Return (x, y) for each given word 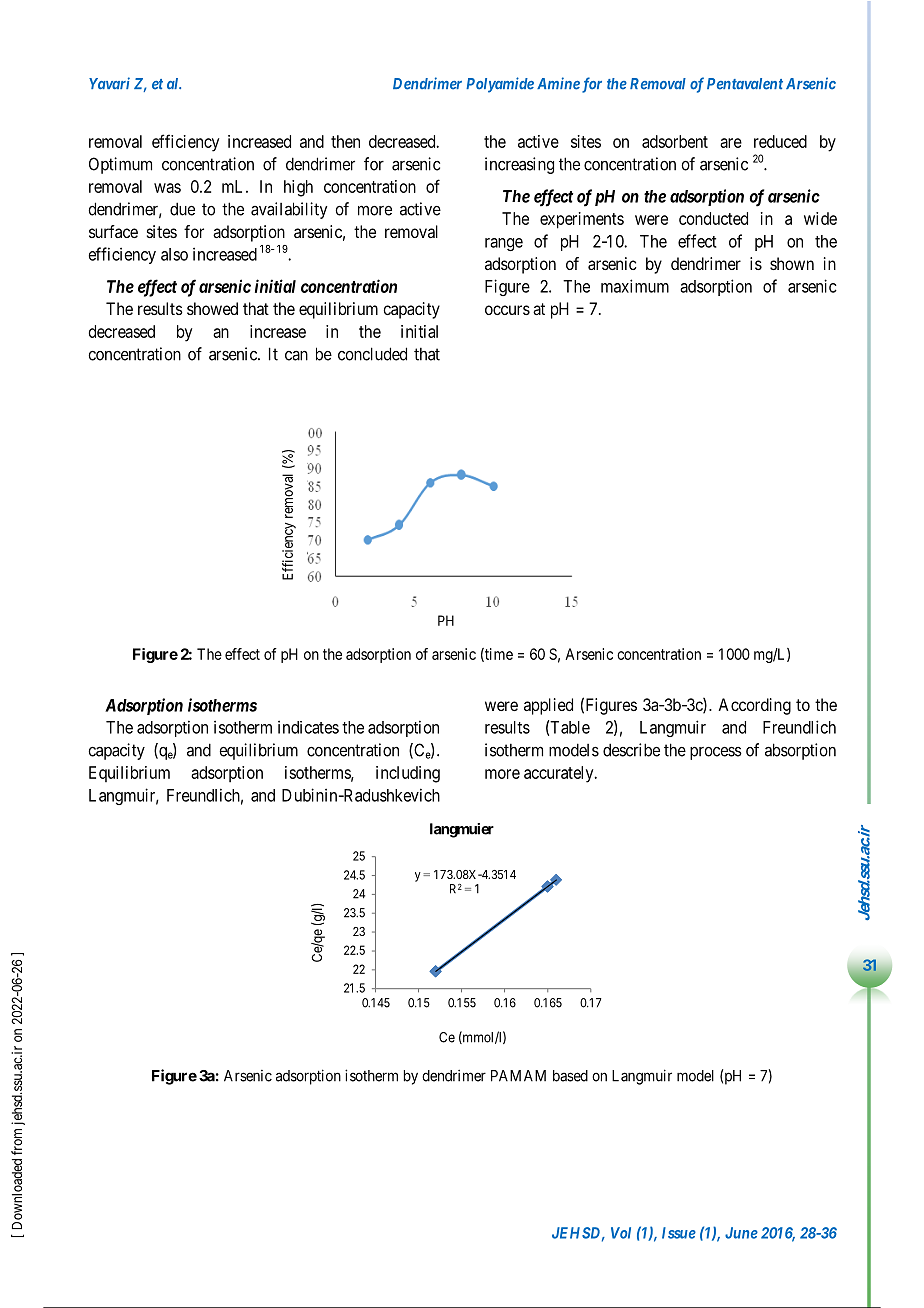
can (296, 355)
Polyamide (500, 85)
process (716, 753)
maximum (635, 286)
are (731, 143)
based (570, 1076)
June (741, 1233)
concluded (372, 354)
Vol (621, 1233)
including (408, 774)
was (167, 188)
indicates (308, 727)
